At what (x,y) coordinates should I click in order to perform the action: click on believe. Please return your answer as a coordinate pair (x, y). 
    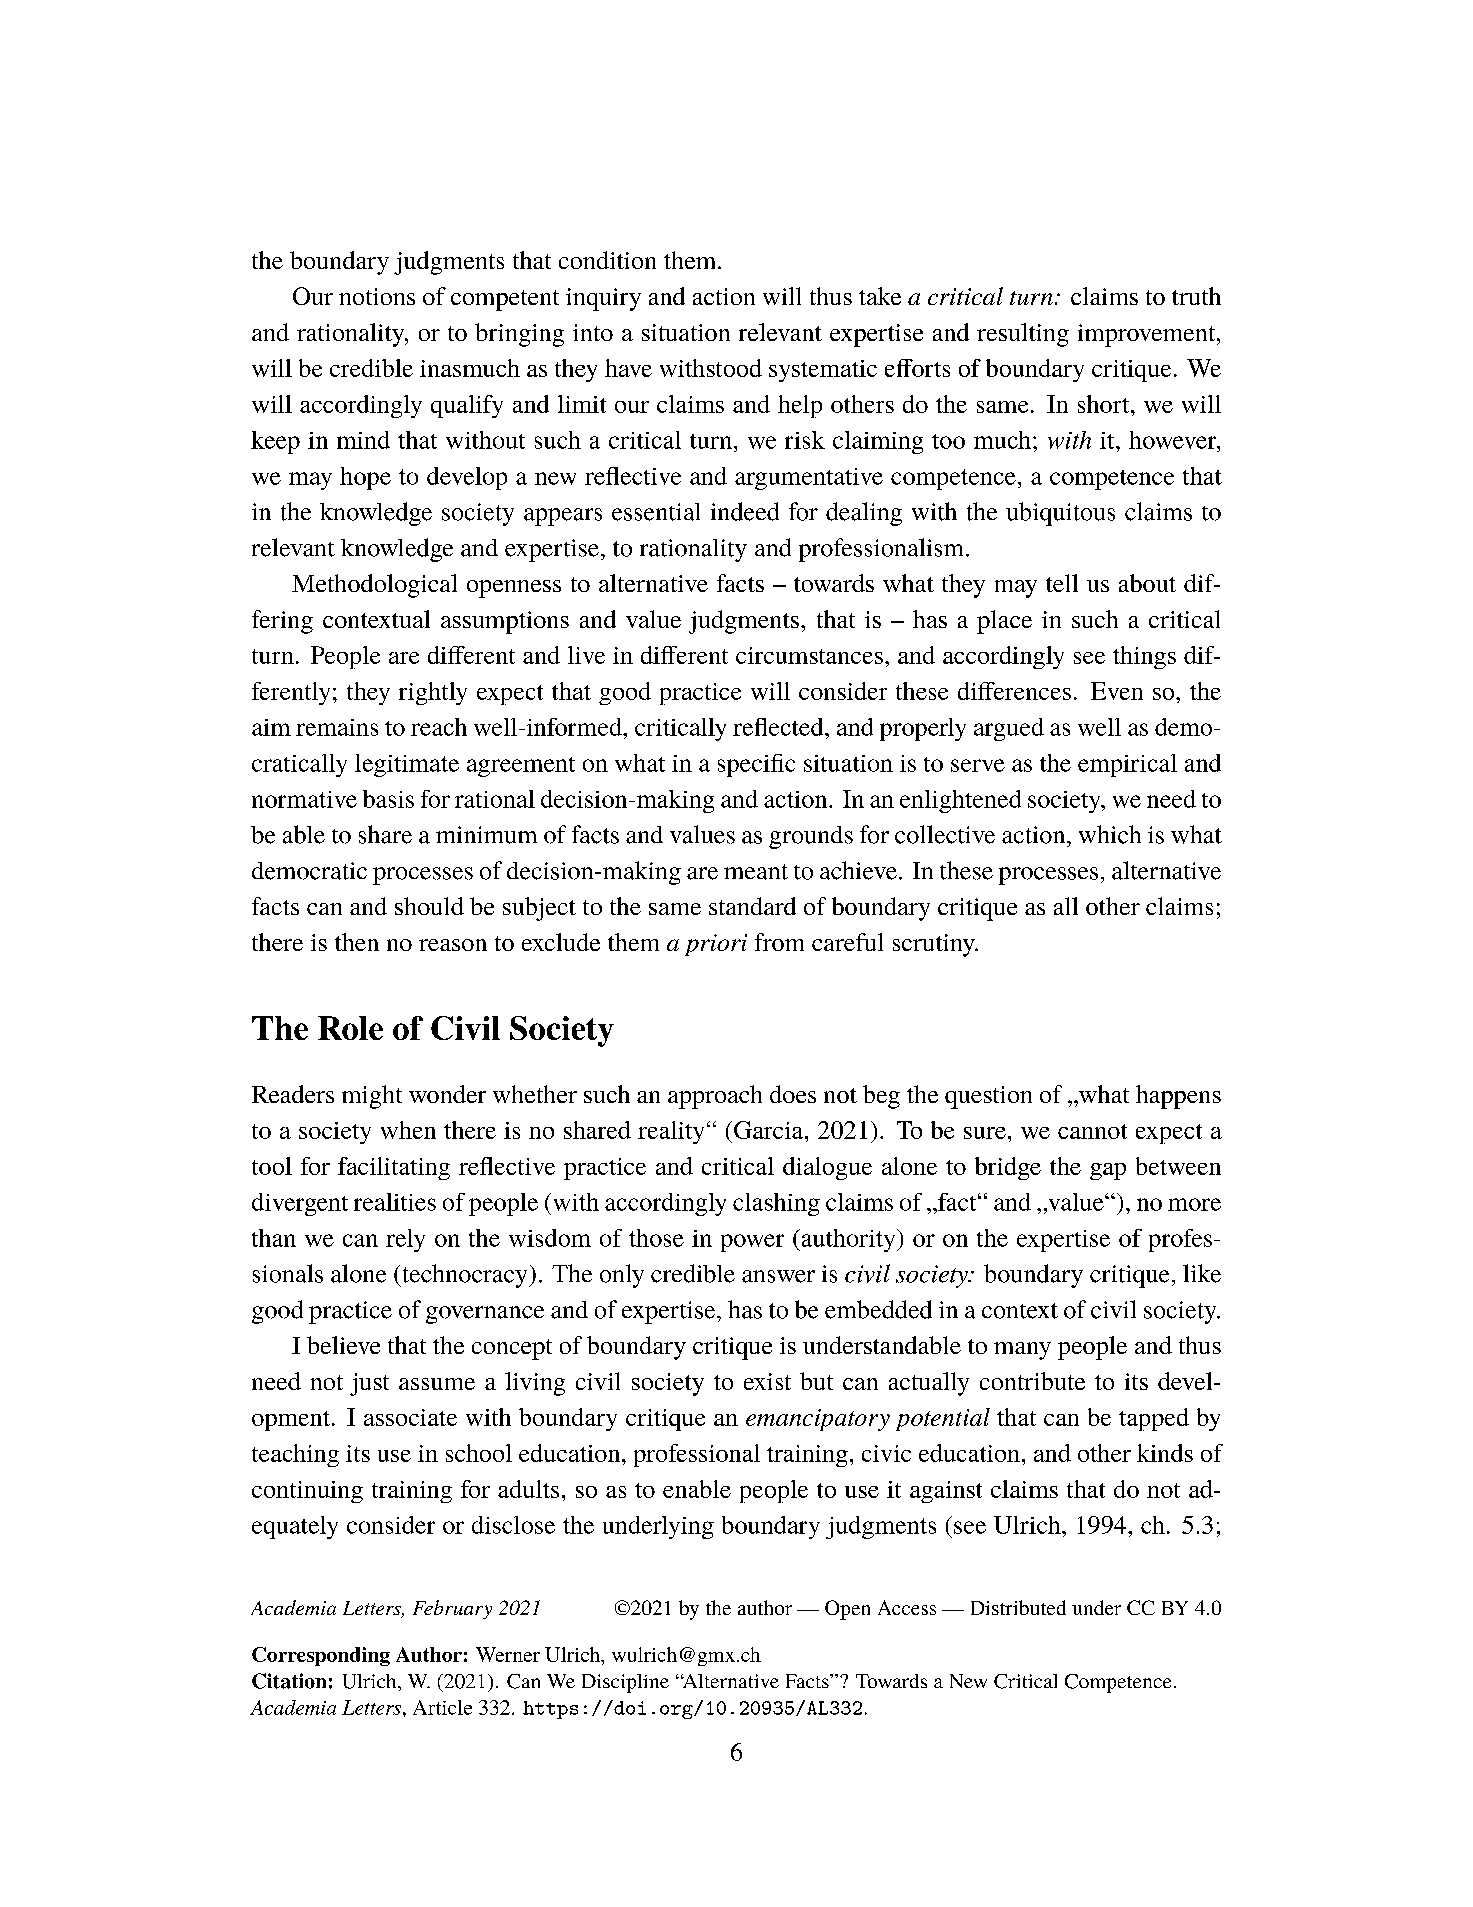
    Looking at the image, I should click on (343, 1345).
